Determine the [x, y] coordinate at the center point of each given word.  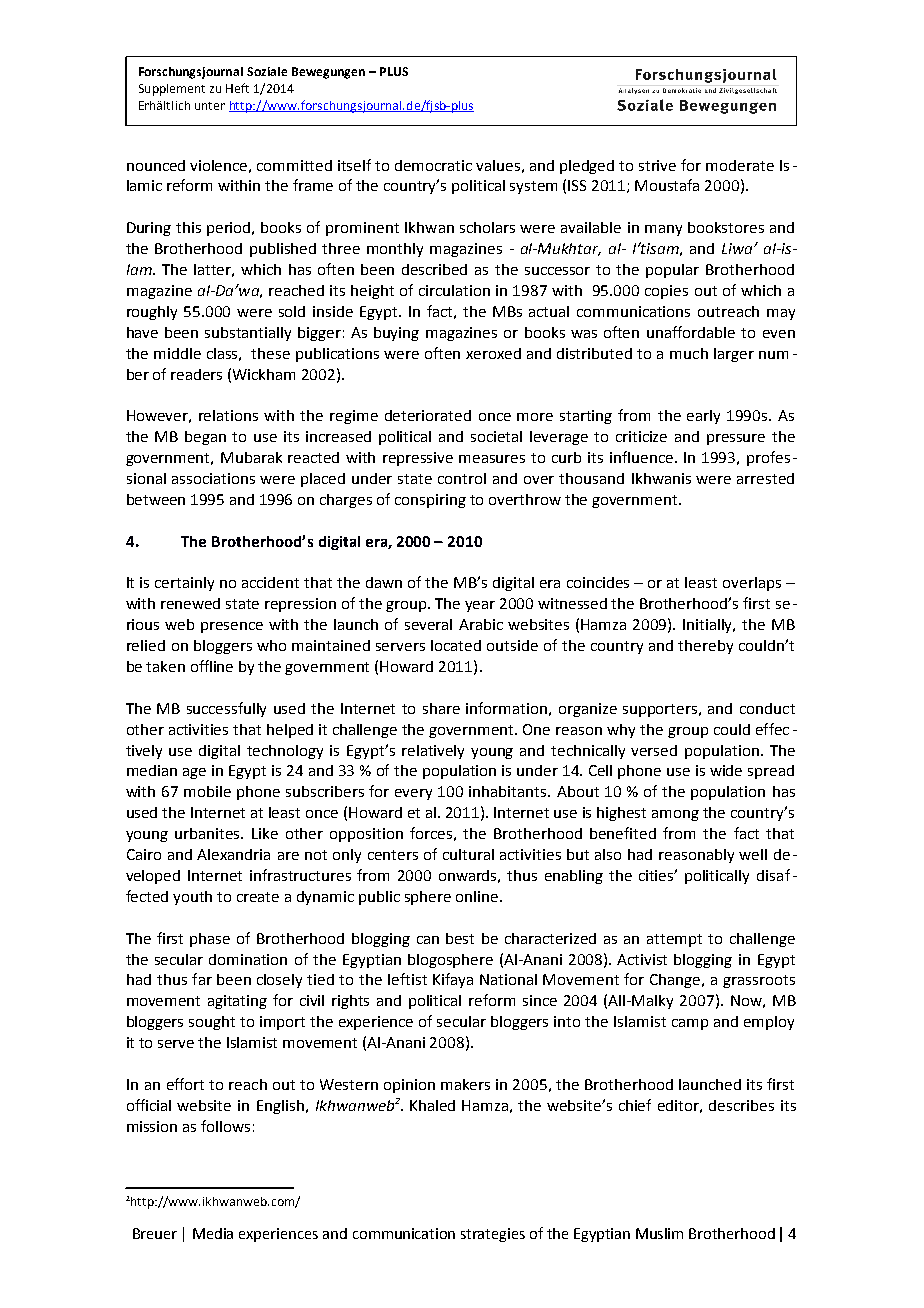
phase [210, 940]
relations [228, 415]
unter [210, 106]
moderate [740, 165]
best [460, 938]
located [456, 645]
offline [212, 666]
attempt [674, 940]
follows [225, 1126]
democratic [433, 165]
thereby [705, 647]
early [703, 417]
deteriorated [428, 415]
